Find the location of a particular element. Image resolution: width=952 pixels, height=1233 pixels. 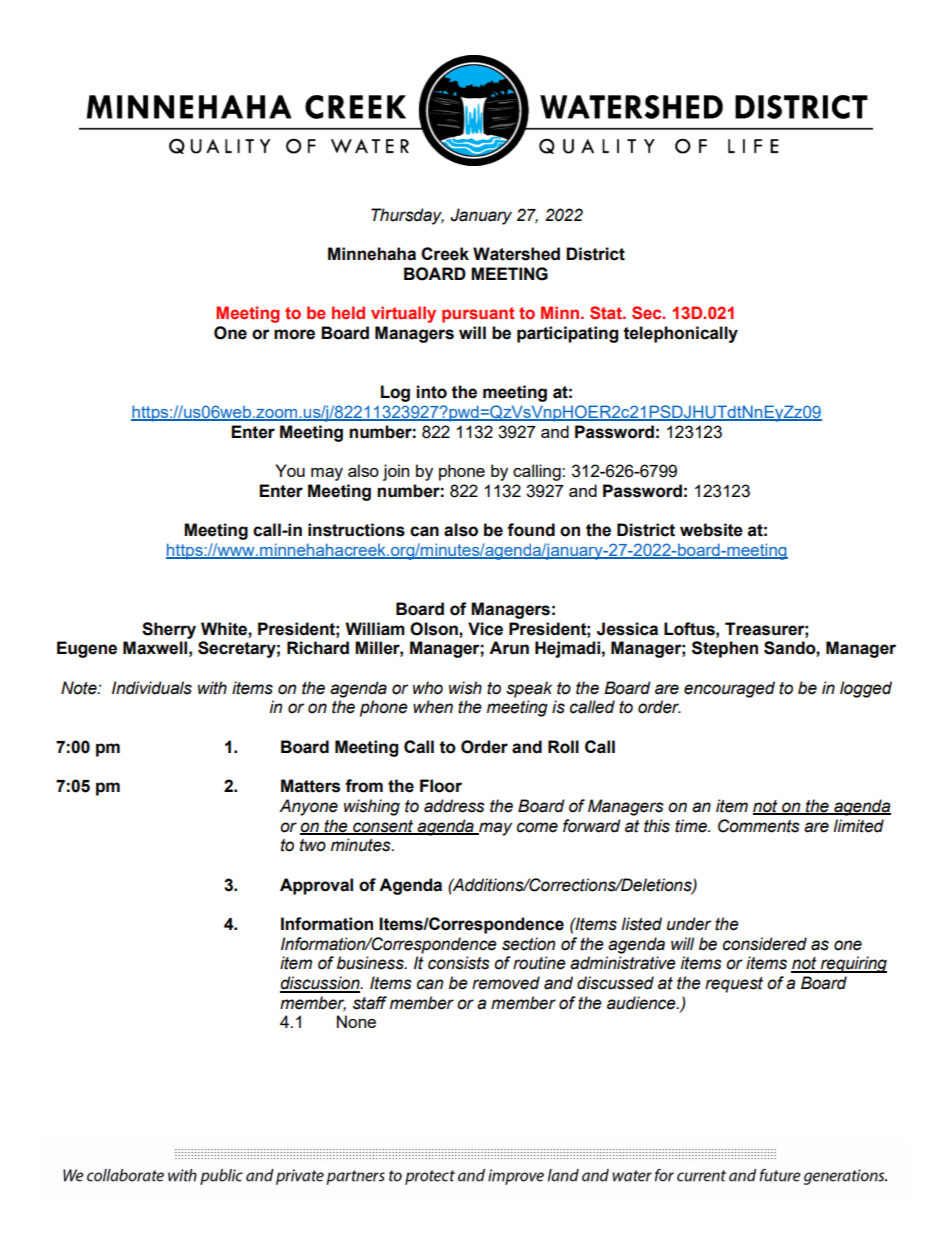

request is located at coordinates (734, 985).
